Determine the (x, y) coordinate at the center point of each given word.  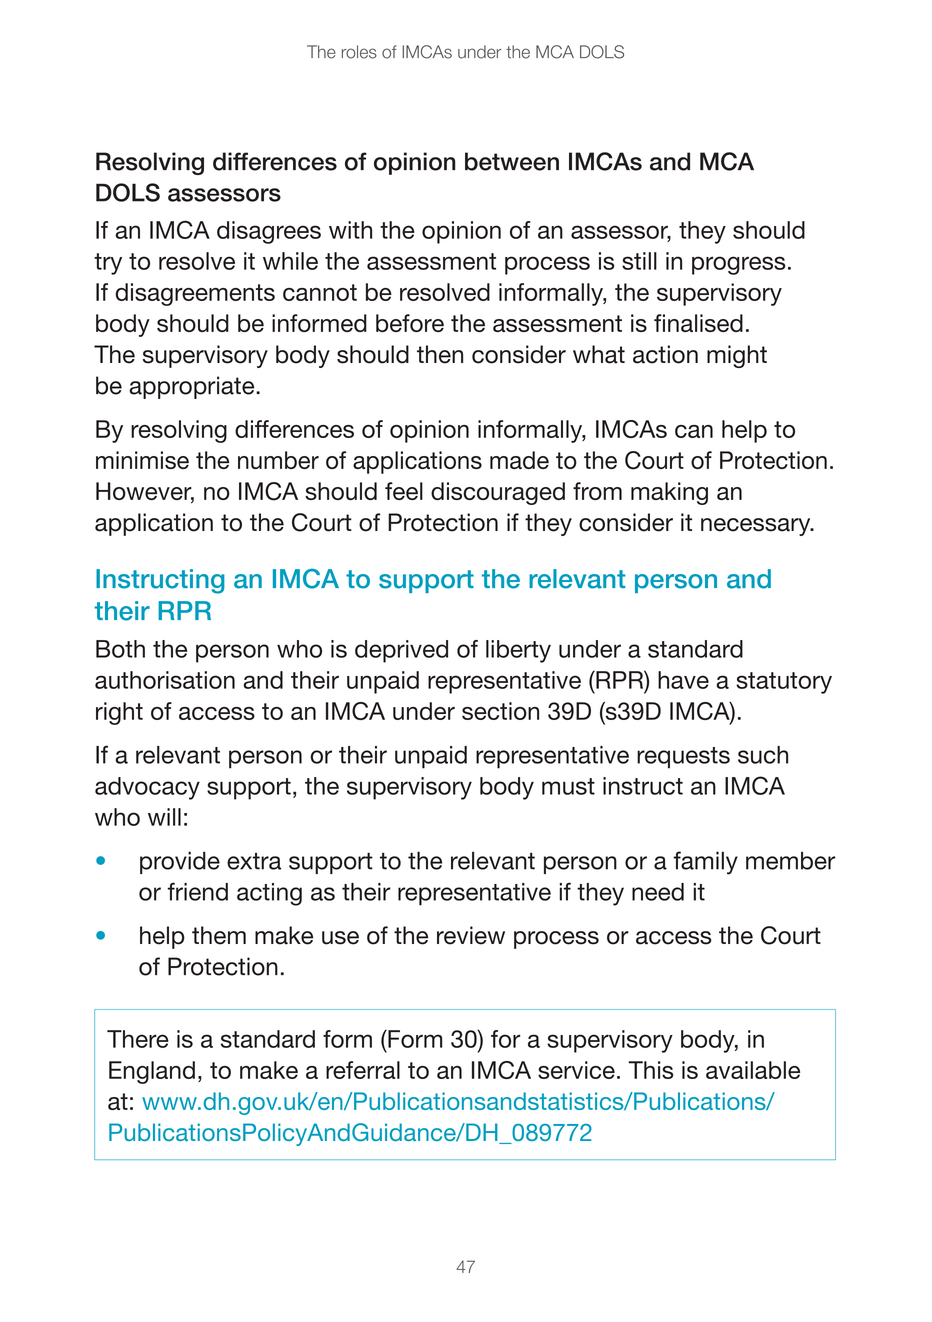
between (512, 161)
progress (739, 265)
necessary (757, 527)
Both (120, 649)
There (138, 1039)
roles (359, 52)
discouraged (498, 493)
